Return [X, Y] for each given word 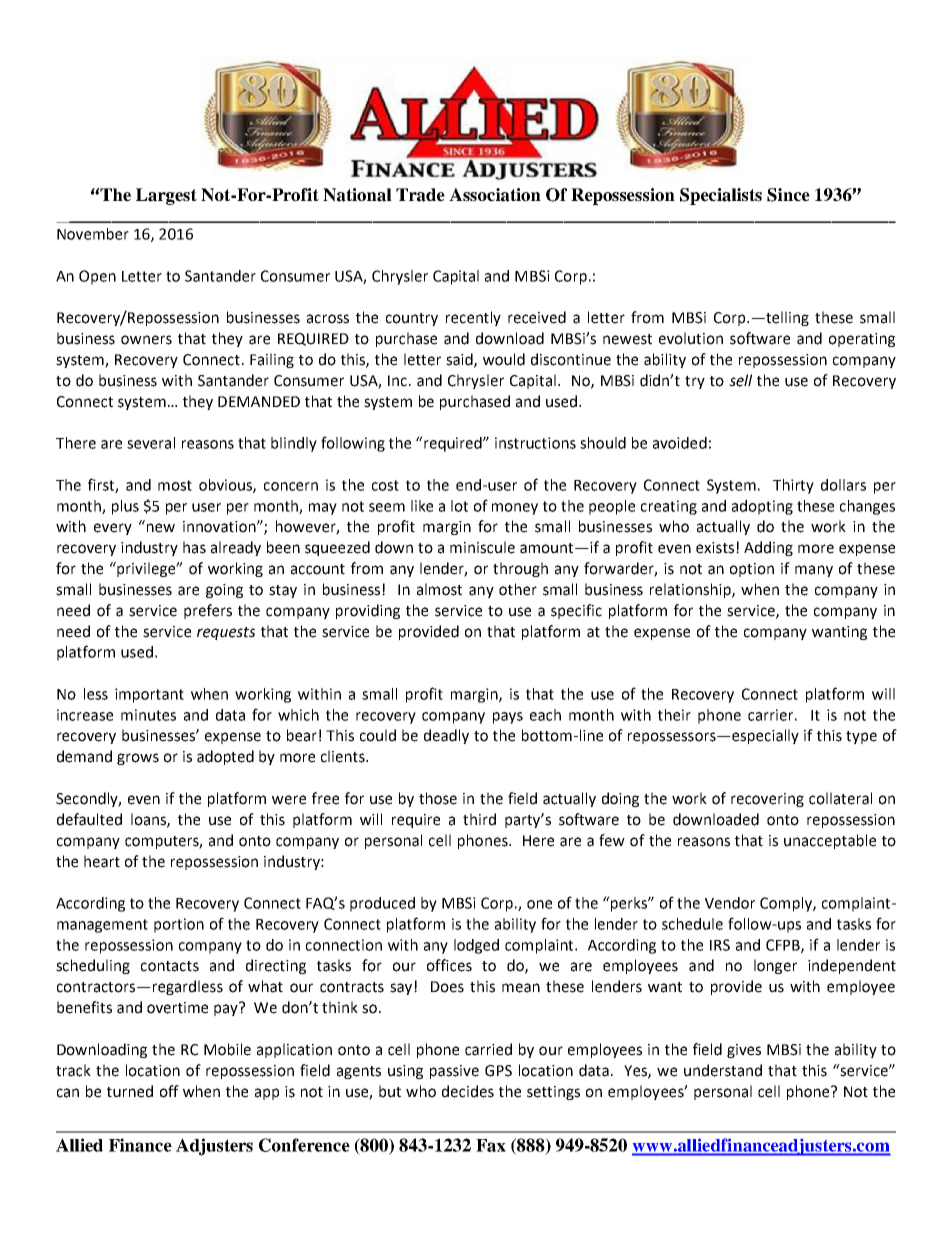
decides [468, 1091]
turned [130, 1091]
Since [788, 195]
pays [508, 718]
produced [382, 904]
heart [102, 861]
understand [723, 1070]
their [674, 715]
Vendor [730, 903]
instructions [535, 443]
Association [495, 195]
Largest [166, 196]
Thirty [793, 486]
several [151, 443]
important [149, 695]
